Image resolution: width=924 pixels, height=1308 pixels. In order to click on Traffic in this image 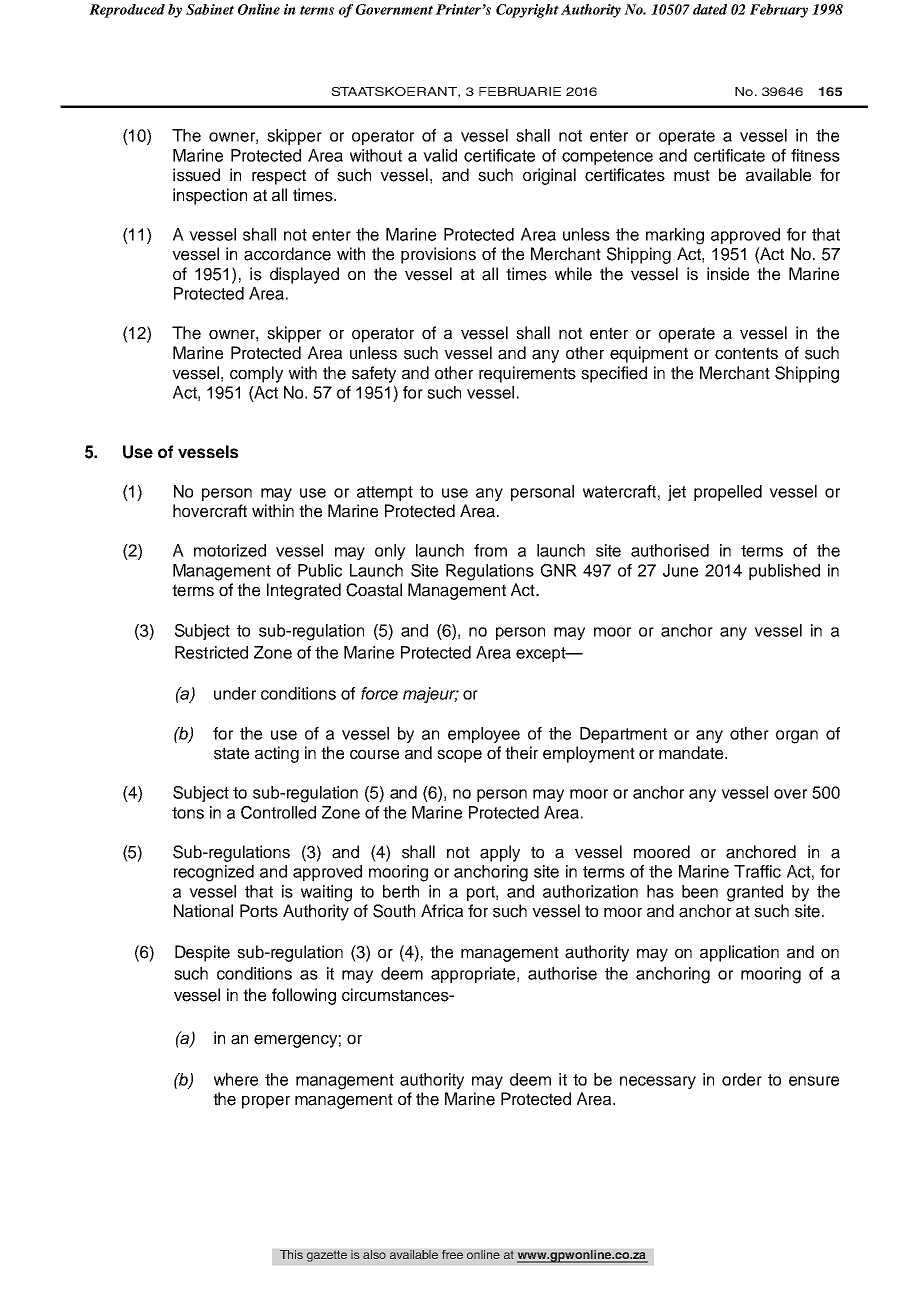, I will do `click(757, 871)`.
